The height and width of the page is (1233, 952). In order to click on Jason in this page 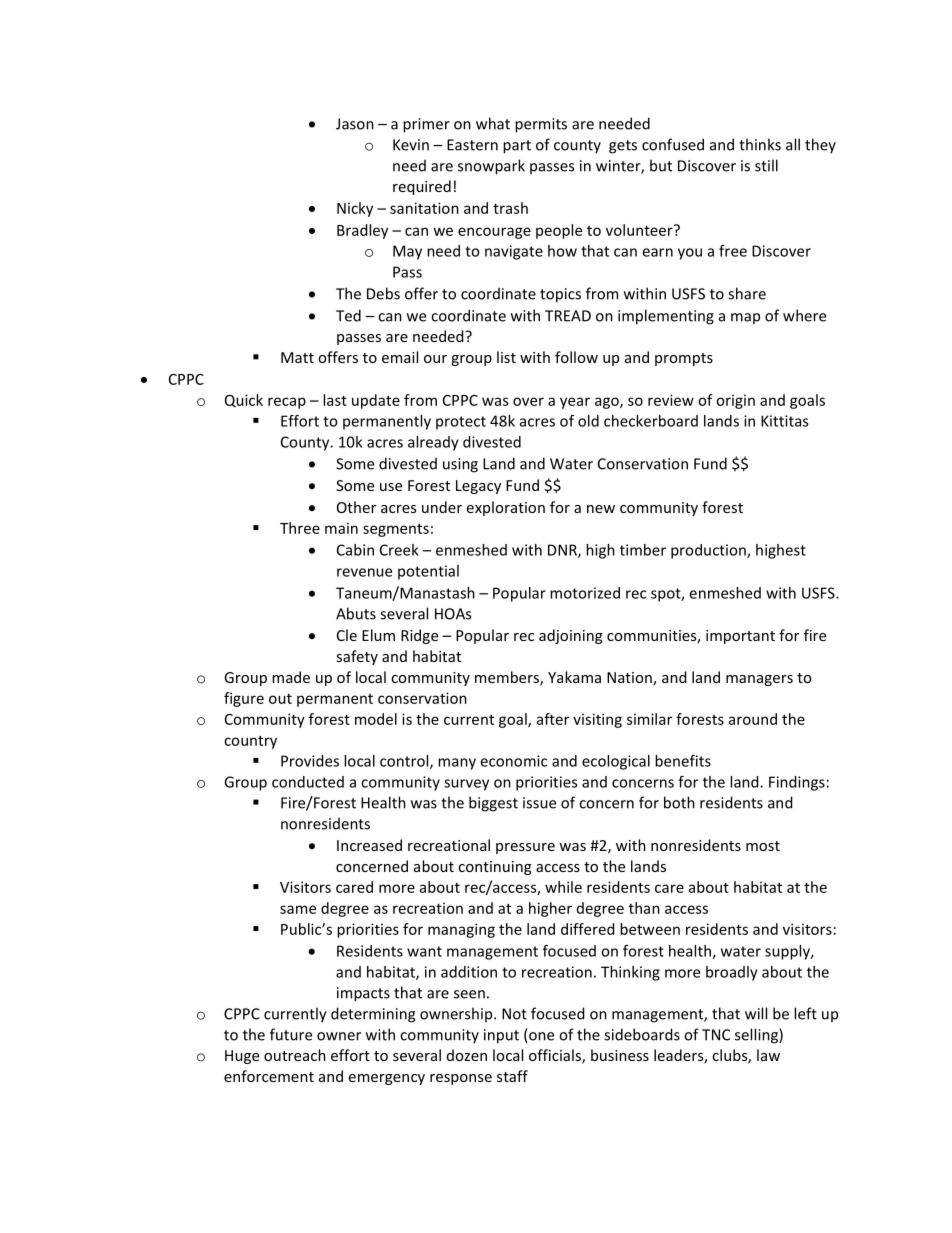, I will do `click(355, 124)`.
